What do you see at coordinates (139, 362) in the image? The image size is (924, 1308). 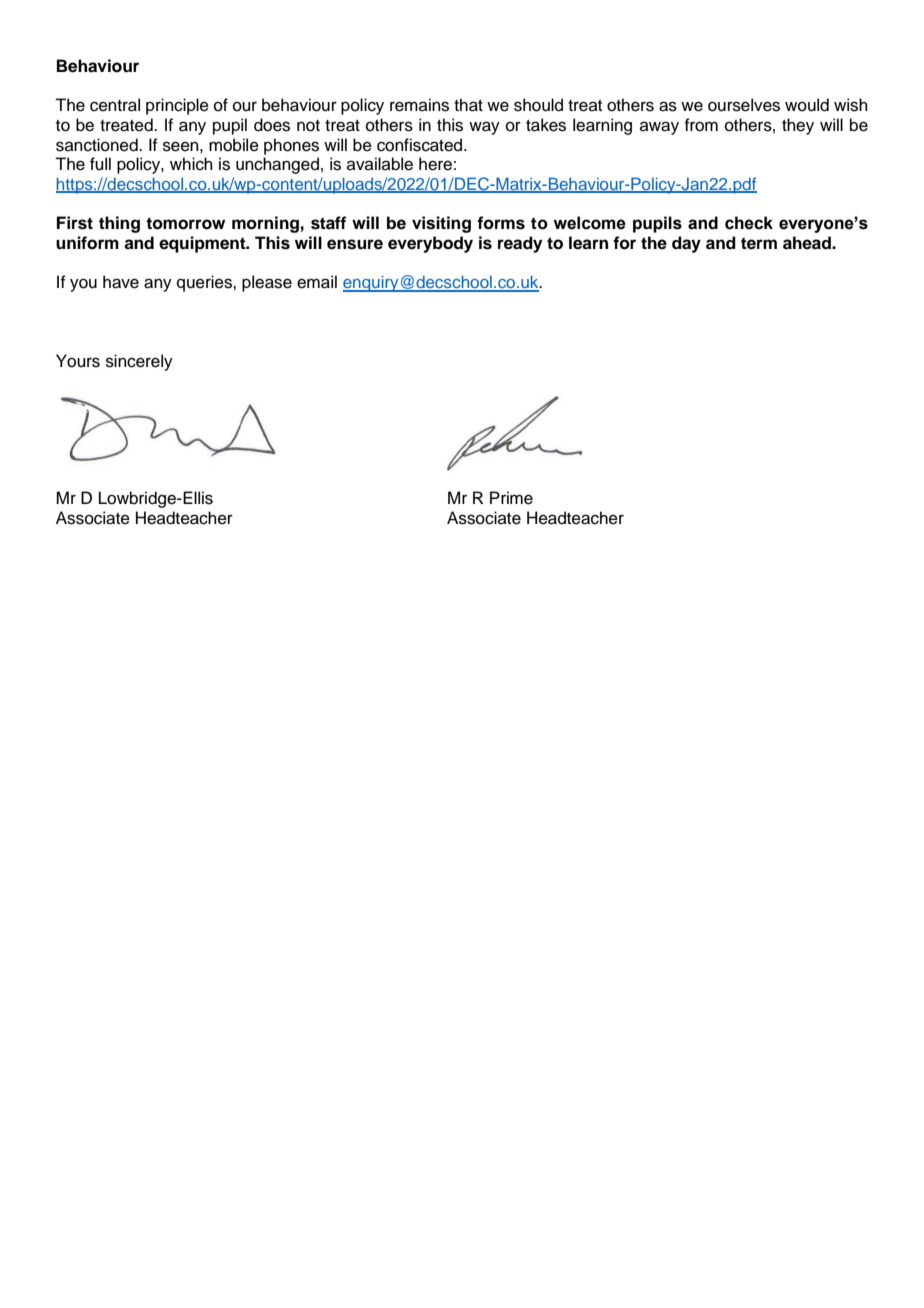 I see `sincerely` at bounding box center [139, 362].
